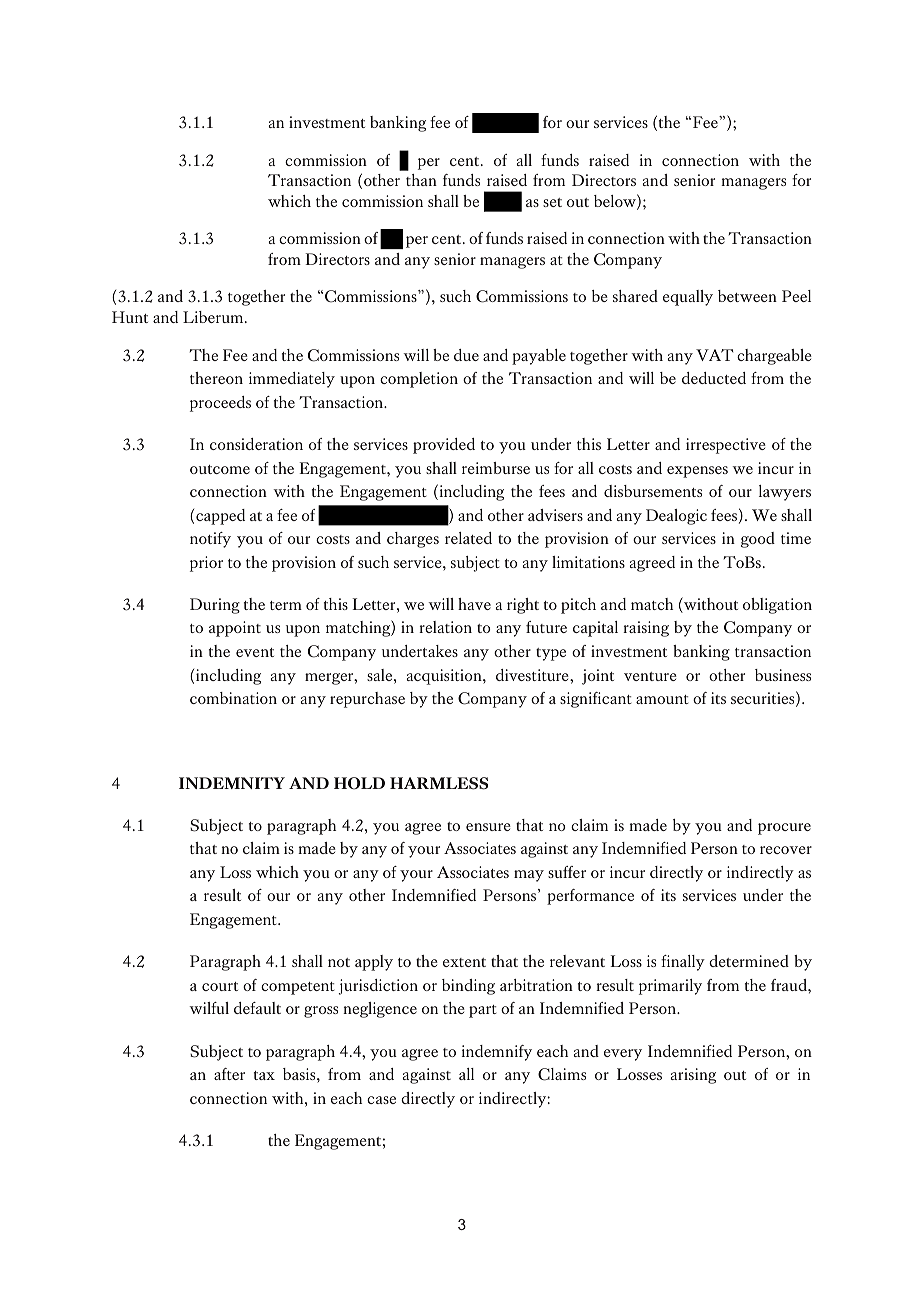 The width and height of the screenshot is (924, 1308). What do you see at coordinates (130, 317) in the screenshot?
I see `Hunt` at bounding box center [130, 317].
